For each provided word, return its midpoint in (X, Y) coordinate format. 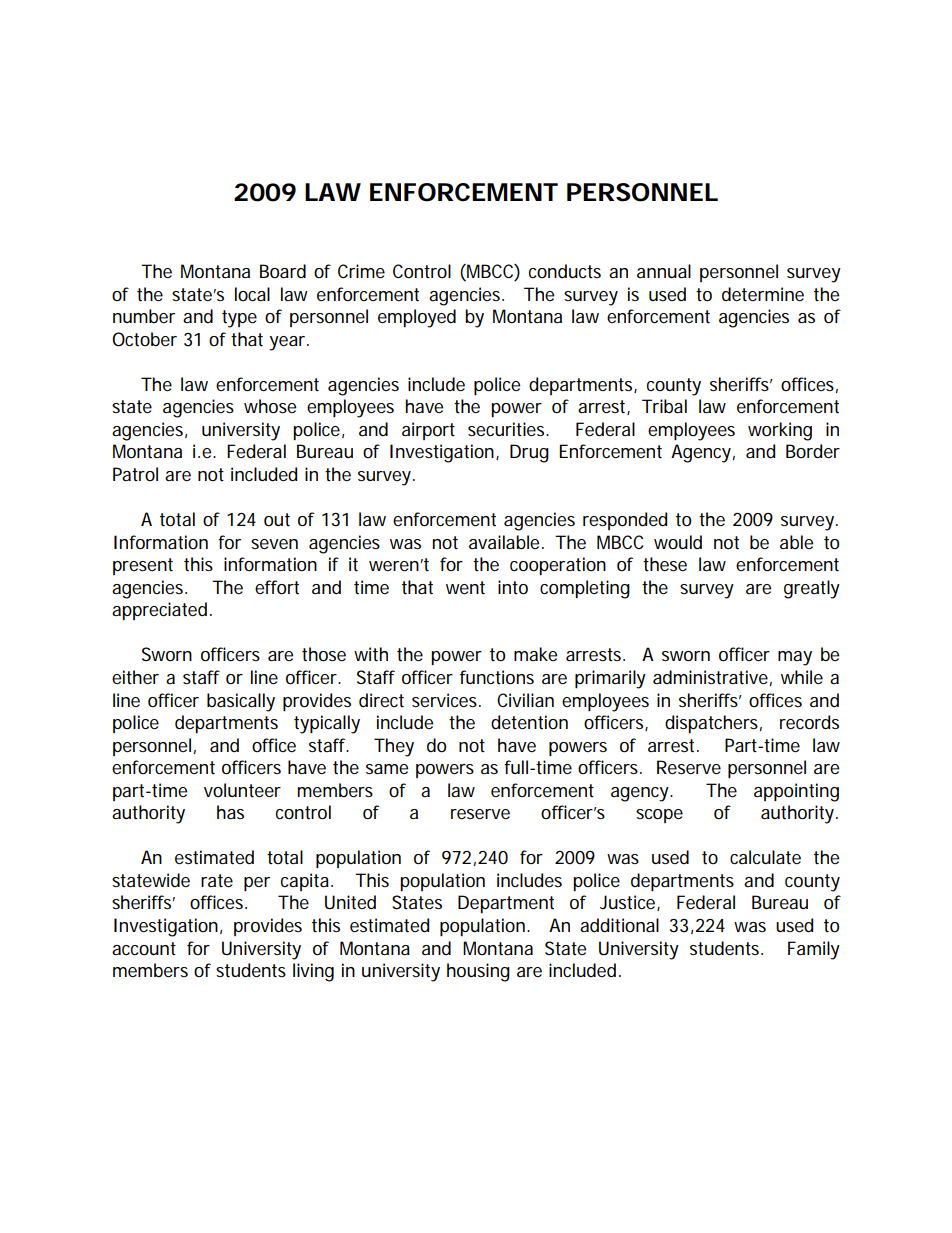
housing (478, 972)
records (809, 722)
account (144, 948)
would (678, 542)
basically (241, 702)
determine (763, 294)
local (252, 294)
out (277, 520)
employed (417, 318)
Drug (529, 453)
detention (529, 722)
